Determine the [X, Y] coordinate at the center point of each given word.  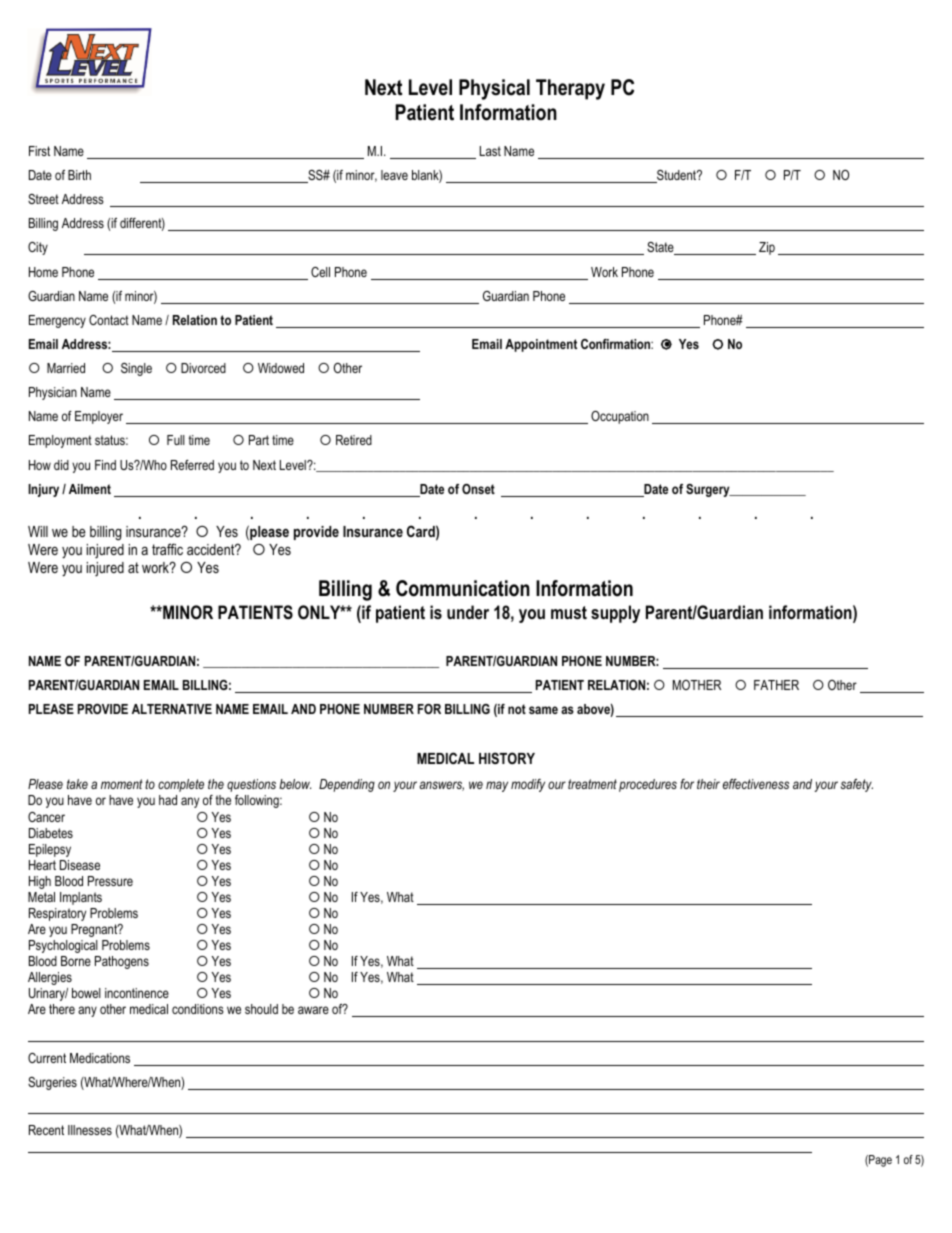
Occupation [620, 417]
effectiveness [756, 784]
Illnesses [90, 1130]
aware [313, 1010]
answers [442, 786]
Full [176, 440]
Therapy [570, 89]
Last [490, 151]
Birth [79, 175]
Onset [478, 489]
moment [122, 784]
